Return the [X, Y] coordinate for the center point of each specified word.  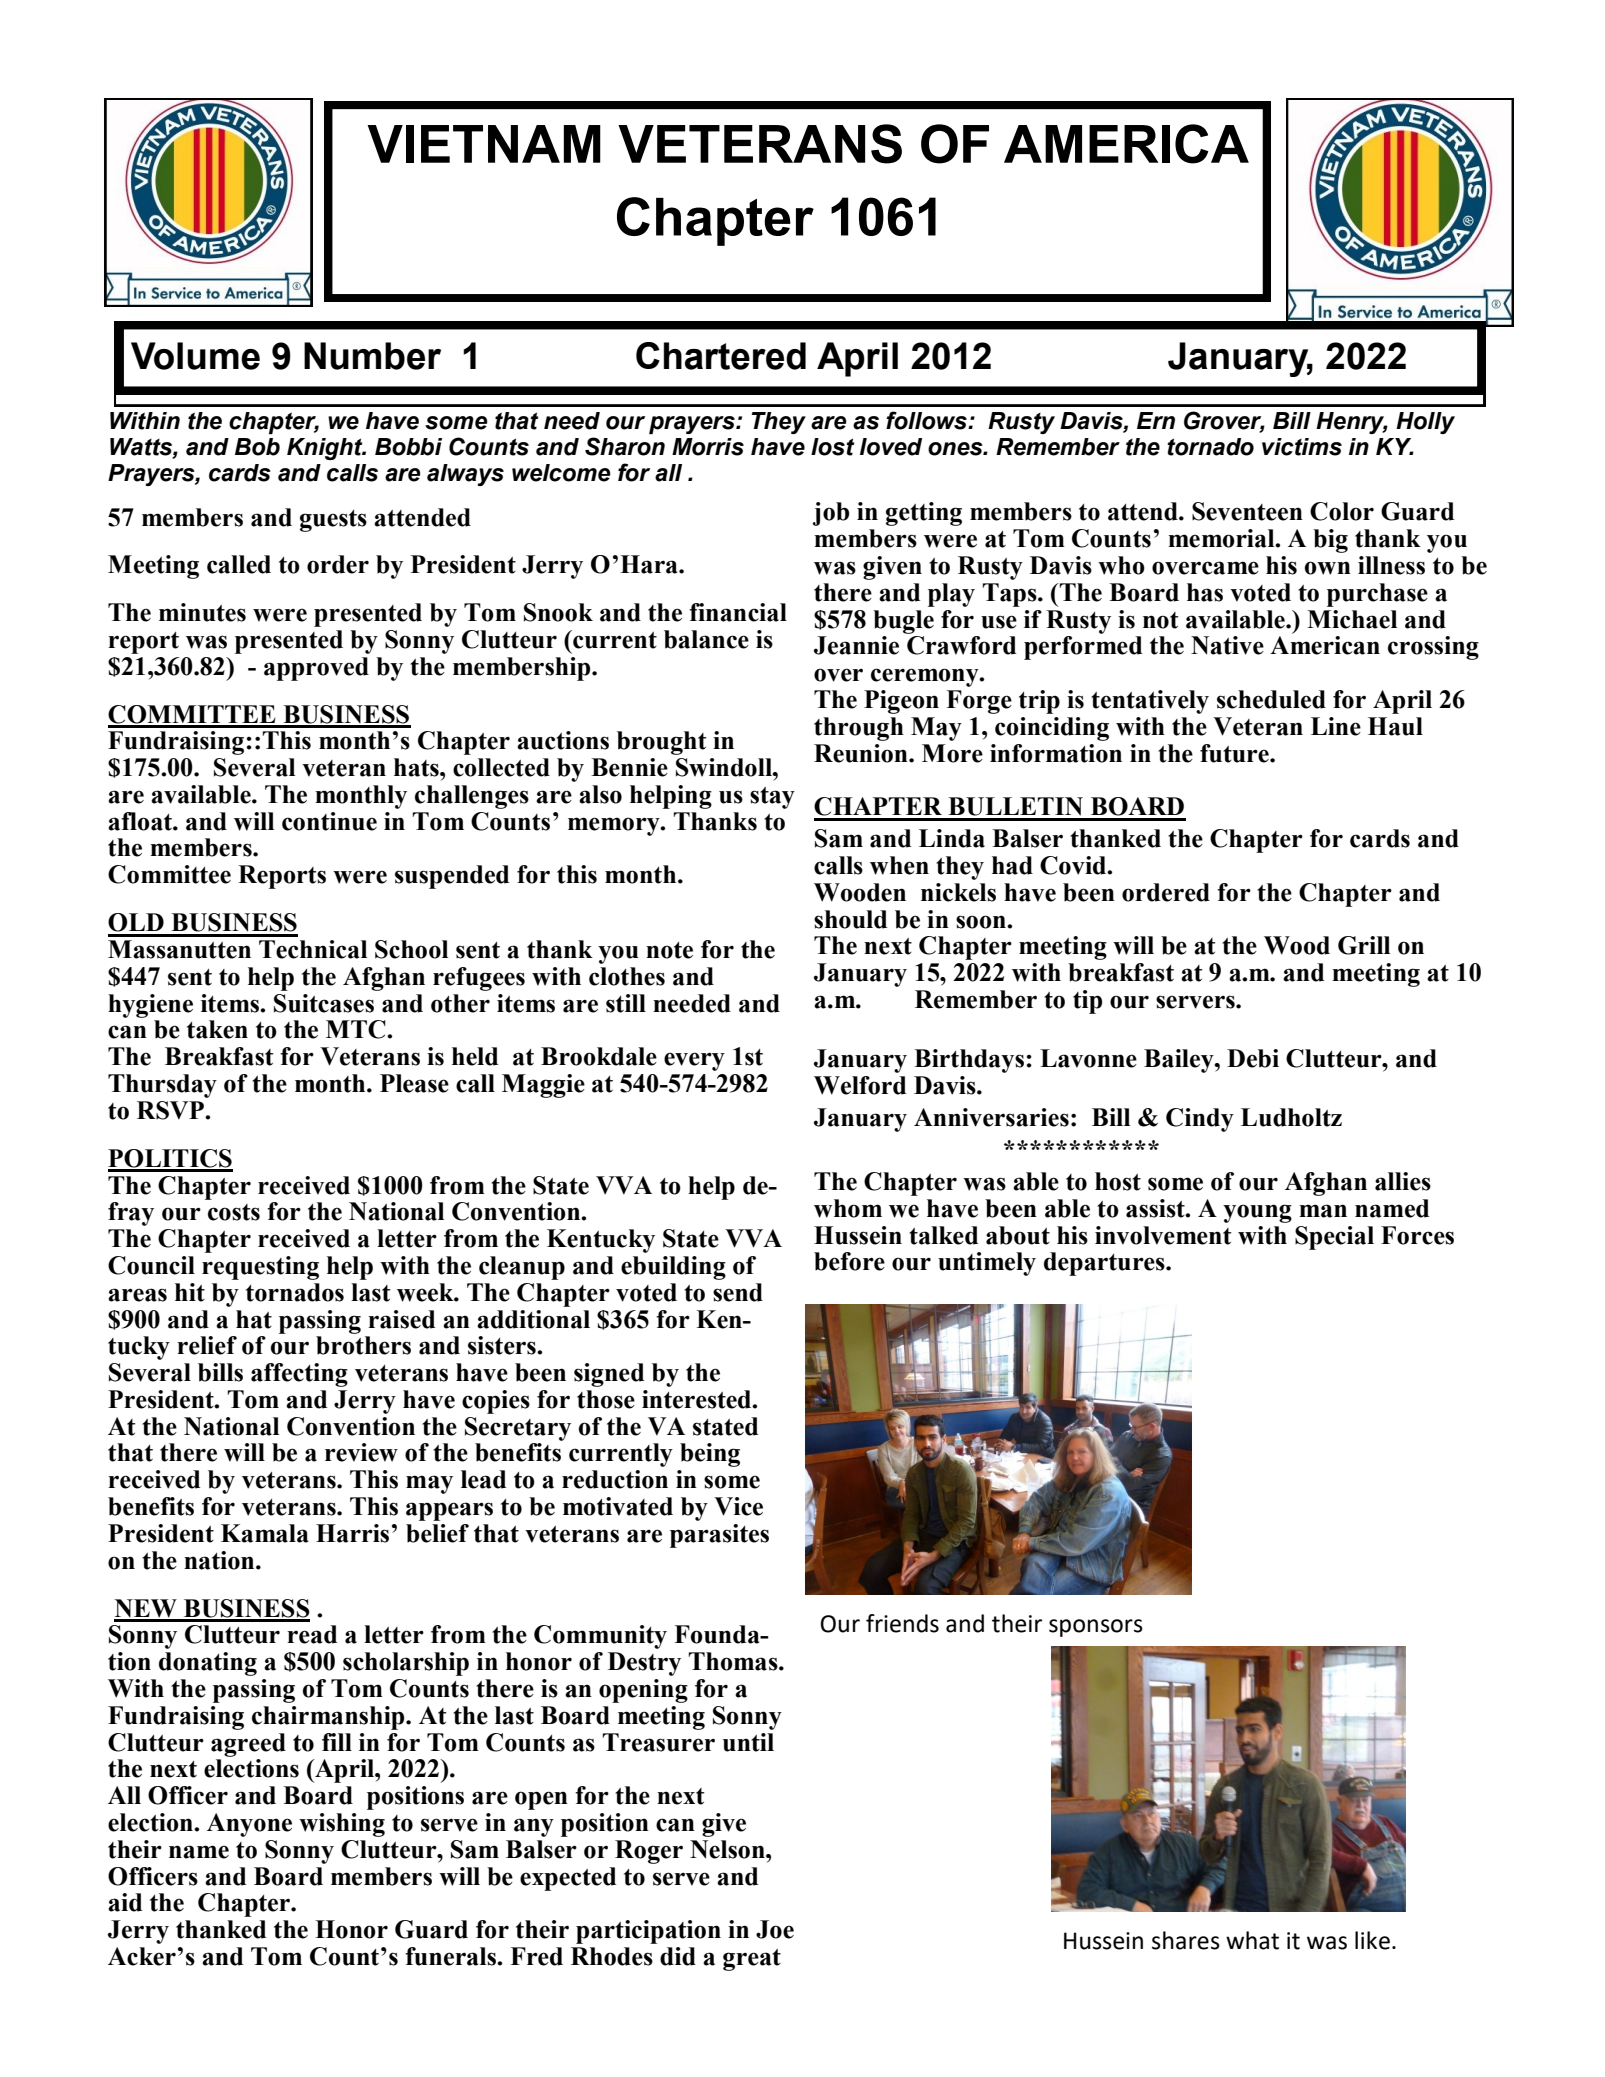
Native [1227, 645]
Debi [1253, 1058]
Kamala [264, 1533]
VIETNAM [484, 144]
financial [738, 612]
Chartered [721, 356]
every [694, 1061]
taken [217, 1029]
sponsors [1096, 1628]
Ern [1156, 420]
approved [316, 669]
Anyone [249, 1825]
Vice [738, 1506]
